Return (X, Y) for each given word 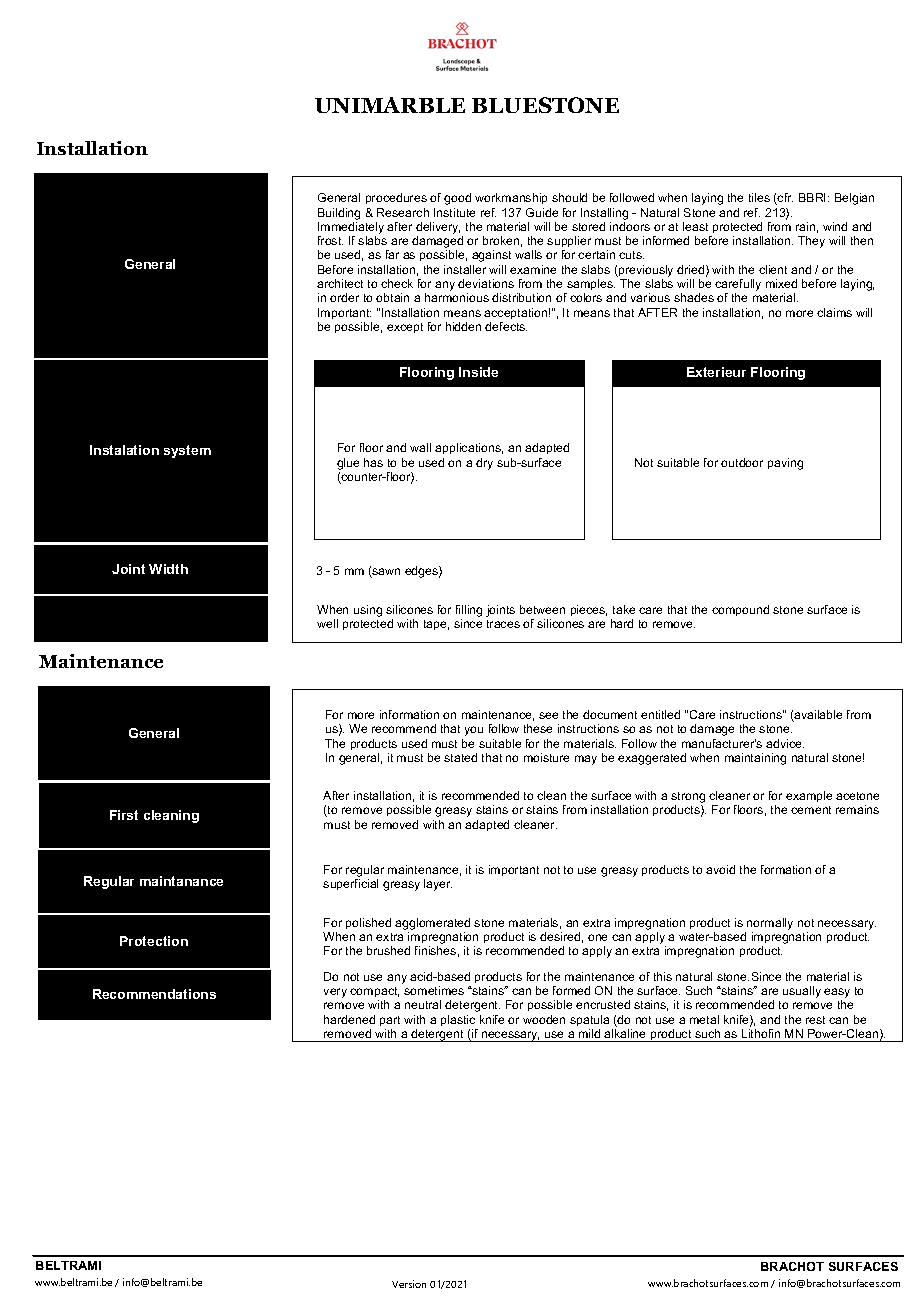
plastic (458, 1020)
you (474, 731)
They (811, 242)
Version (409, 1284)
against (491, 256)
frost (330, 240)
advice (785, 743)
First (124, 815)
